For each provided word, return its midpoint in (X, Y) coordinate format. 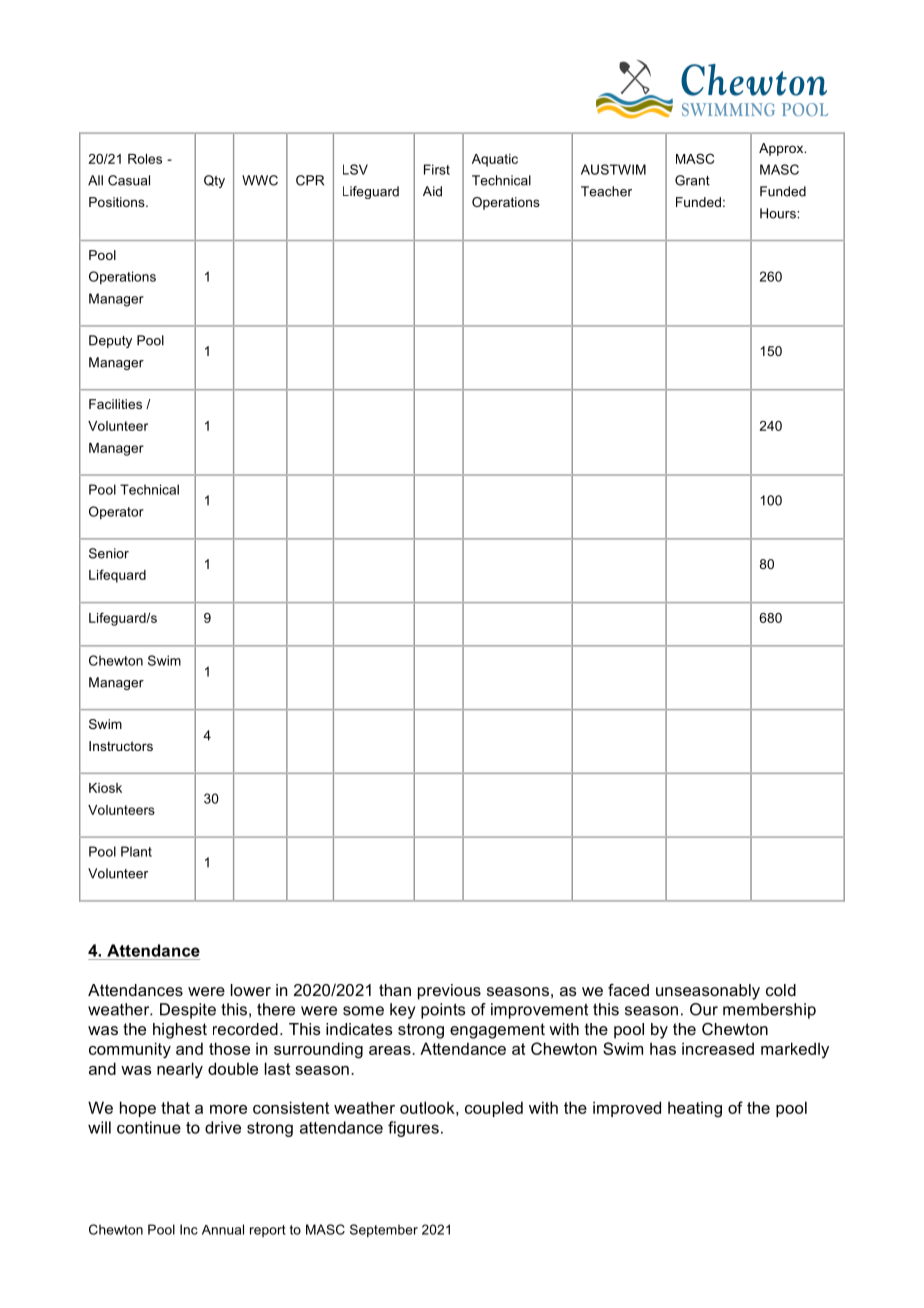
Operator (116, 513)
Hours (779, 213)
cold (781, 990)
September (384, 1231)
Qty (214, 181)
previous (449, 992)
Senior (109, 553)
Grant (692, 180)
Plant (136, 851)
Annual (223, 1229)
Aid (432, 191)
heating (695, 1109)
